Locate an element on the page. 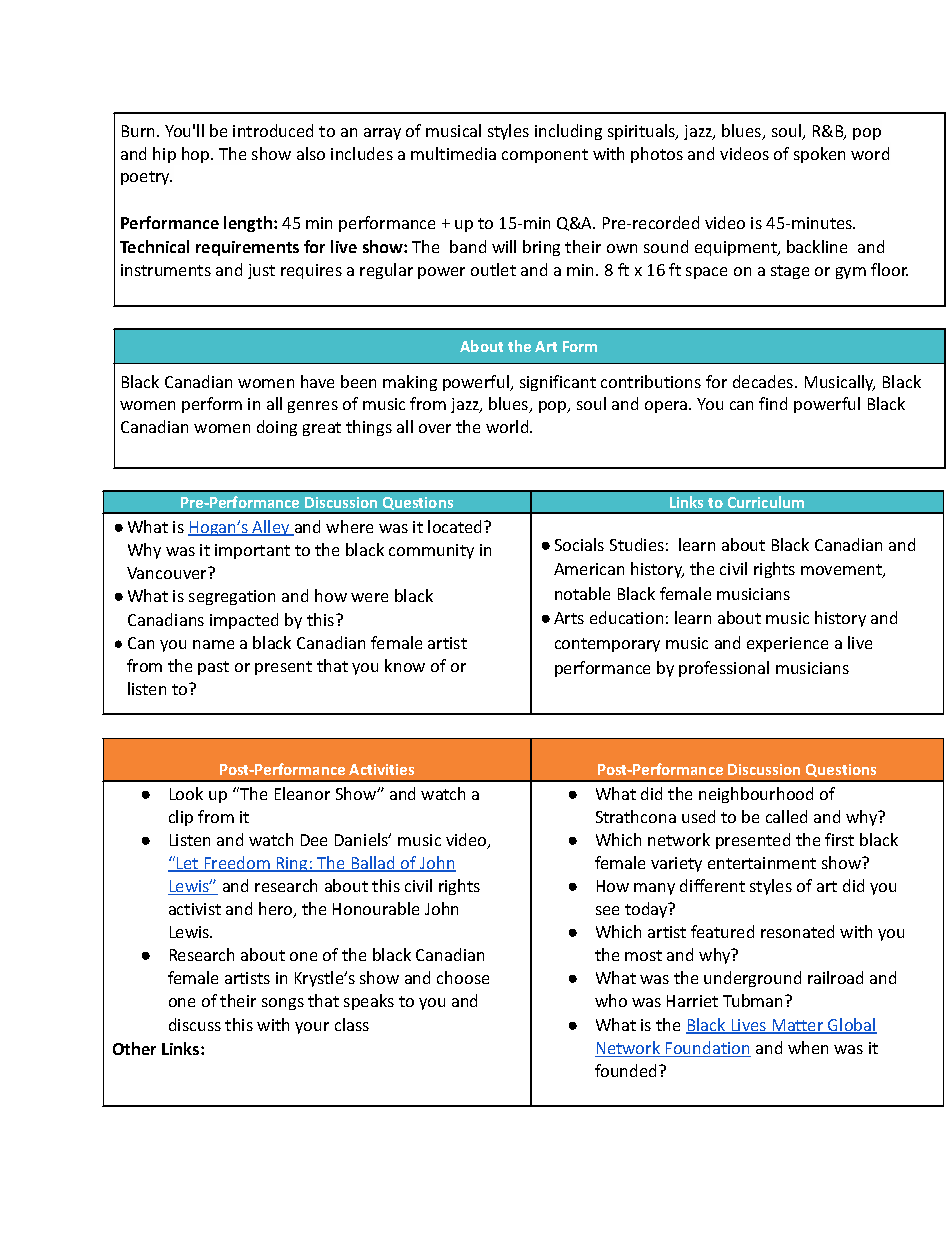  movement is located at coordinates (842, 571).
